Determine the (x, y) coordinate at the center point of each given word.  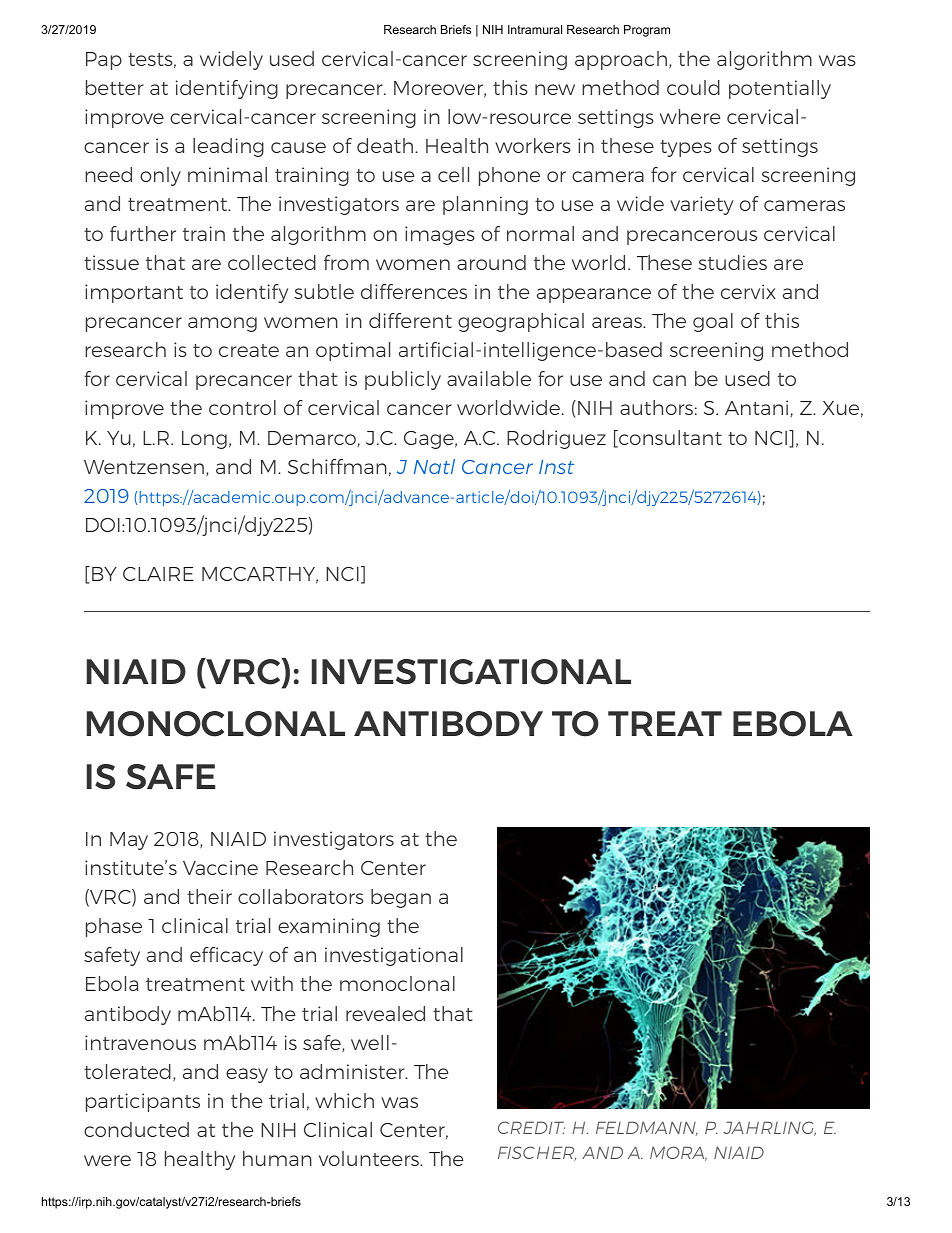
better (115, 87)
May (129, 841)
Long (204, 440)
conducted (136, 1129)
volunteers (370, 1158)
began (401, 898)
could (693, 87)
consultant (669, 439)
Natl (434, 466)
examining (329, 927)
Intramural (535, 29)
